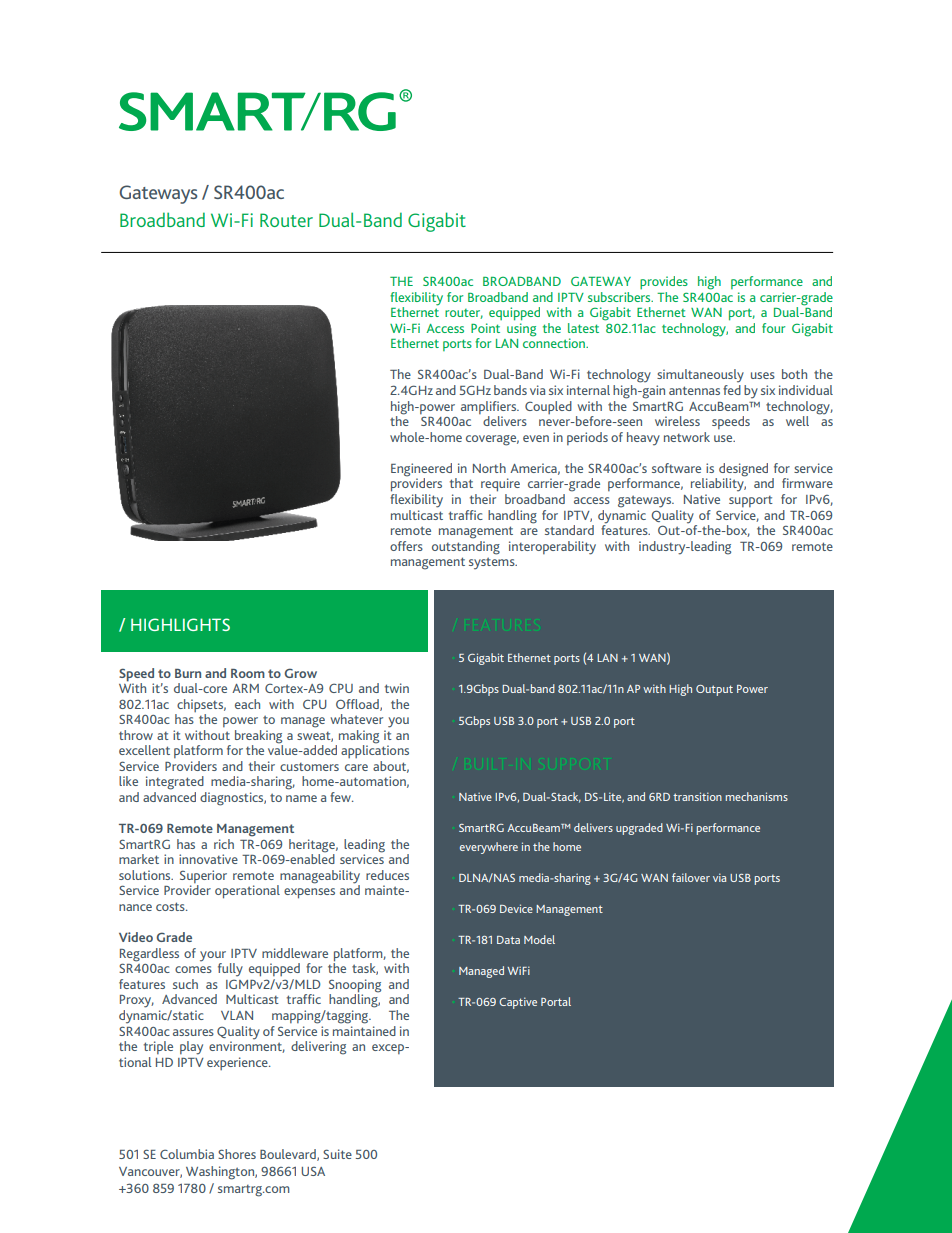 The width and height of the document is (952, 1233). I want to click on offers, so click(406, 546).
